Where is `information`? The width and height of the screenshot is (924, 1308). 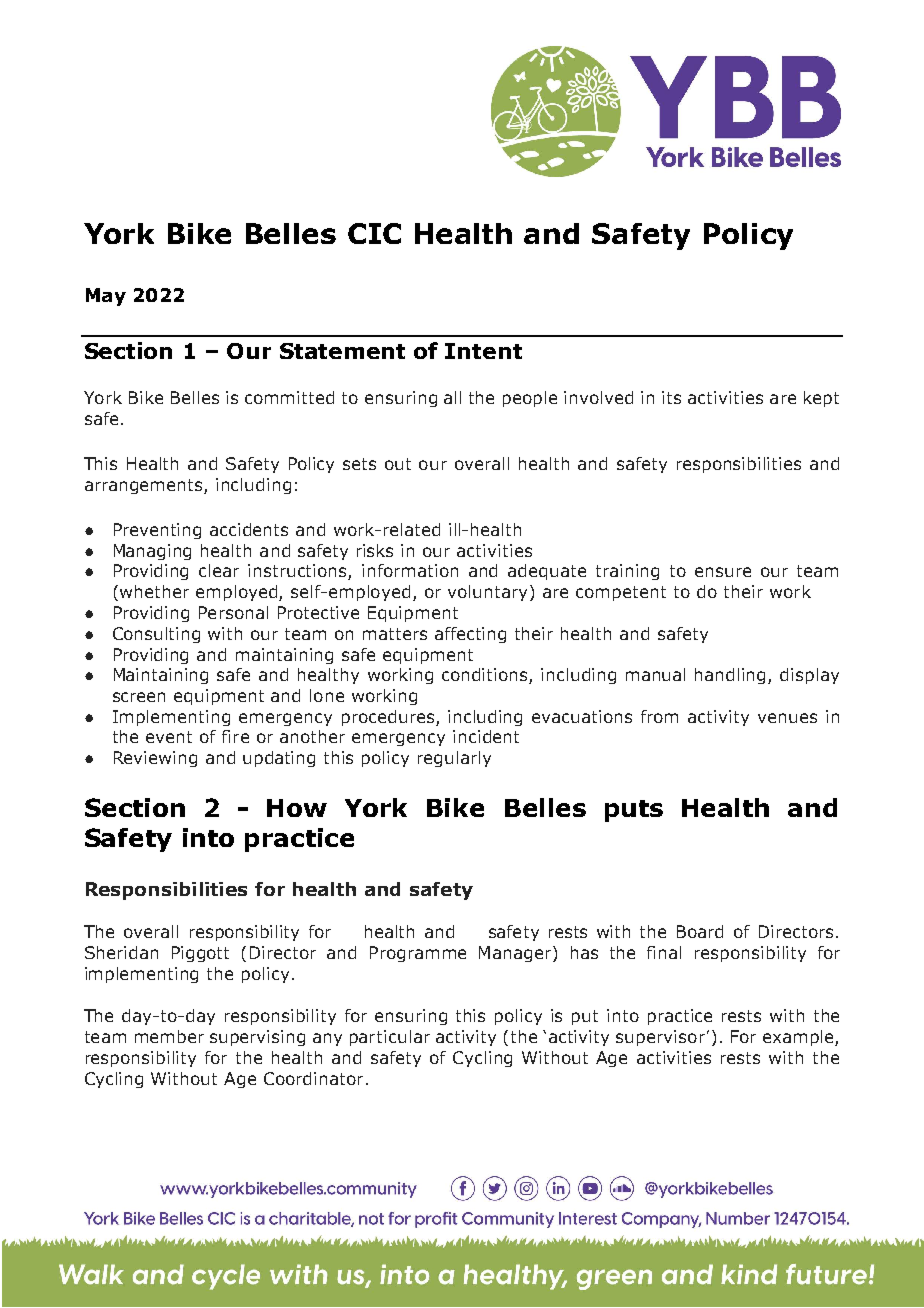
information is located at coordinates (410, 570).
